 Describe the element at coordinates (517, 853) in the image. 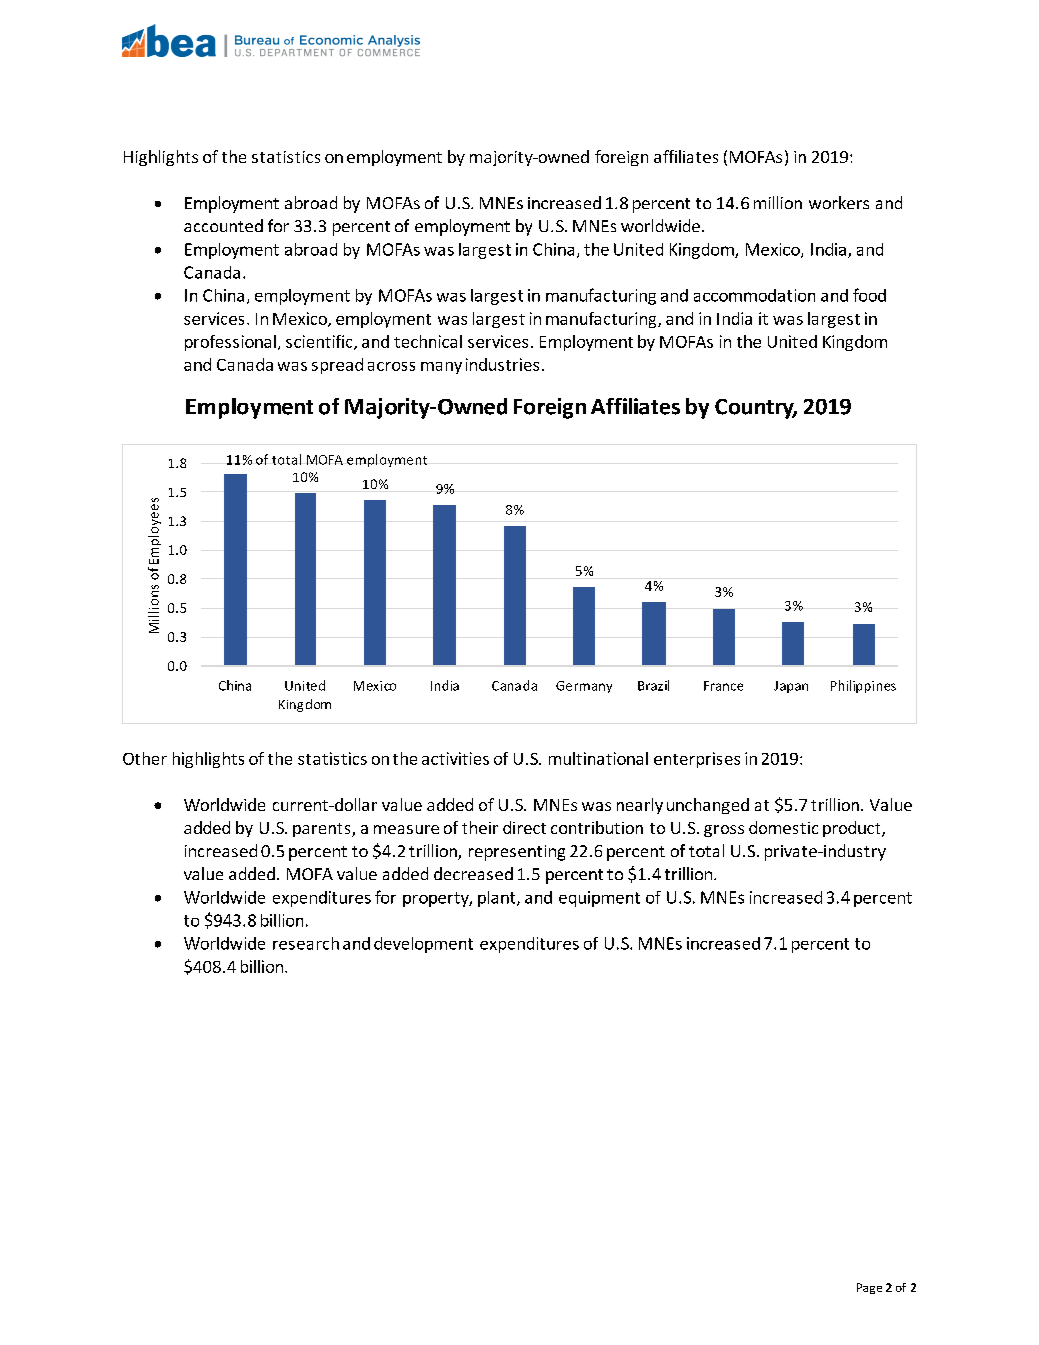

I see `representing` at that location.
